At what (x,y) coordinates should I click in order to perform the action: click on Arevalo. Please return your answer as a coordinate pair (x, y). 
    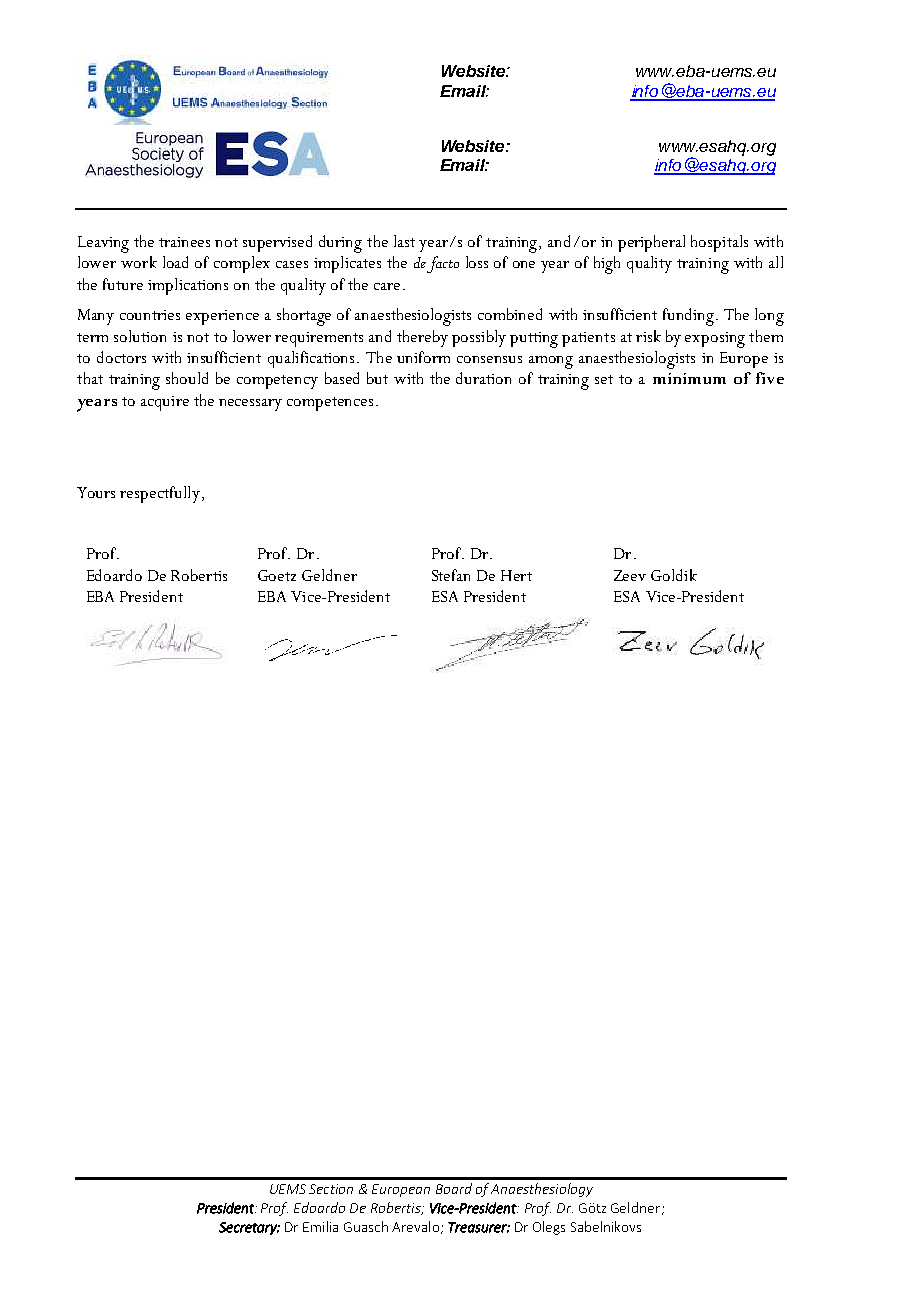
    Looking at the image, I should click on (415, 1226).
